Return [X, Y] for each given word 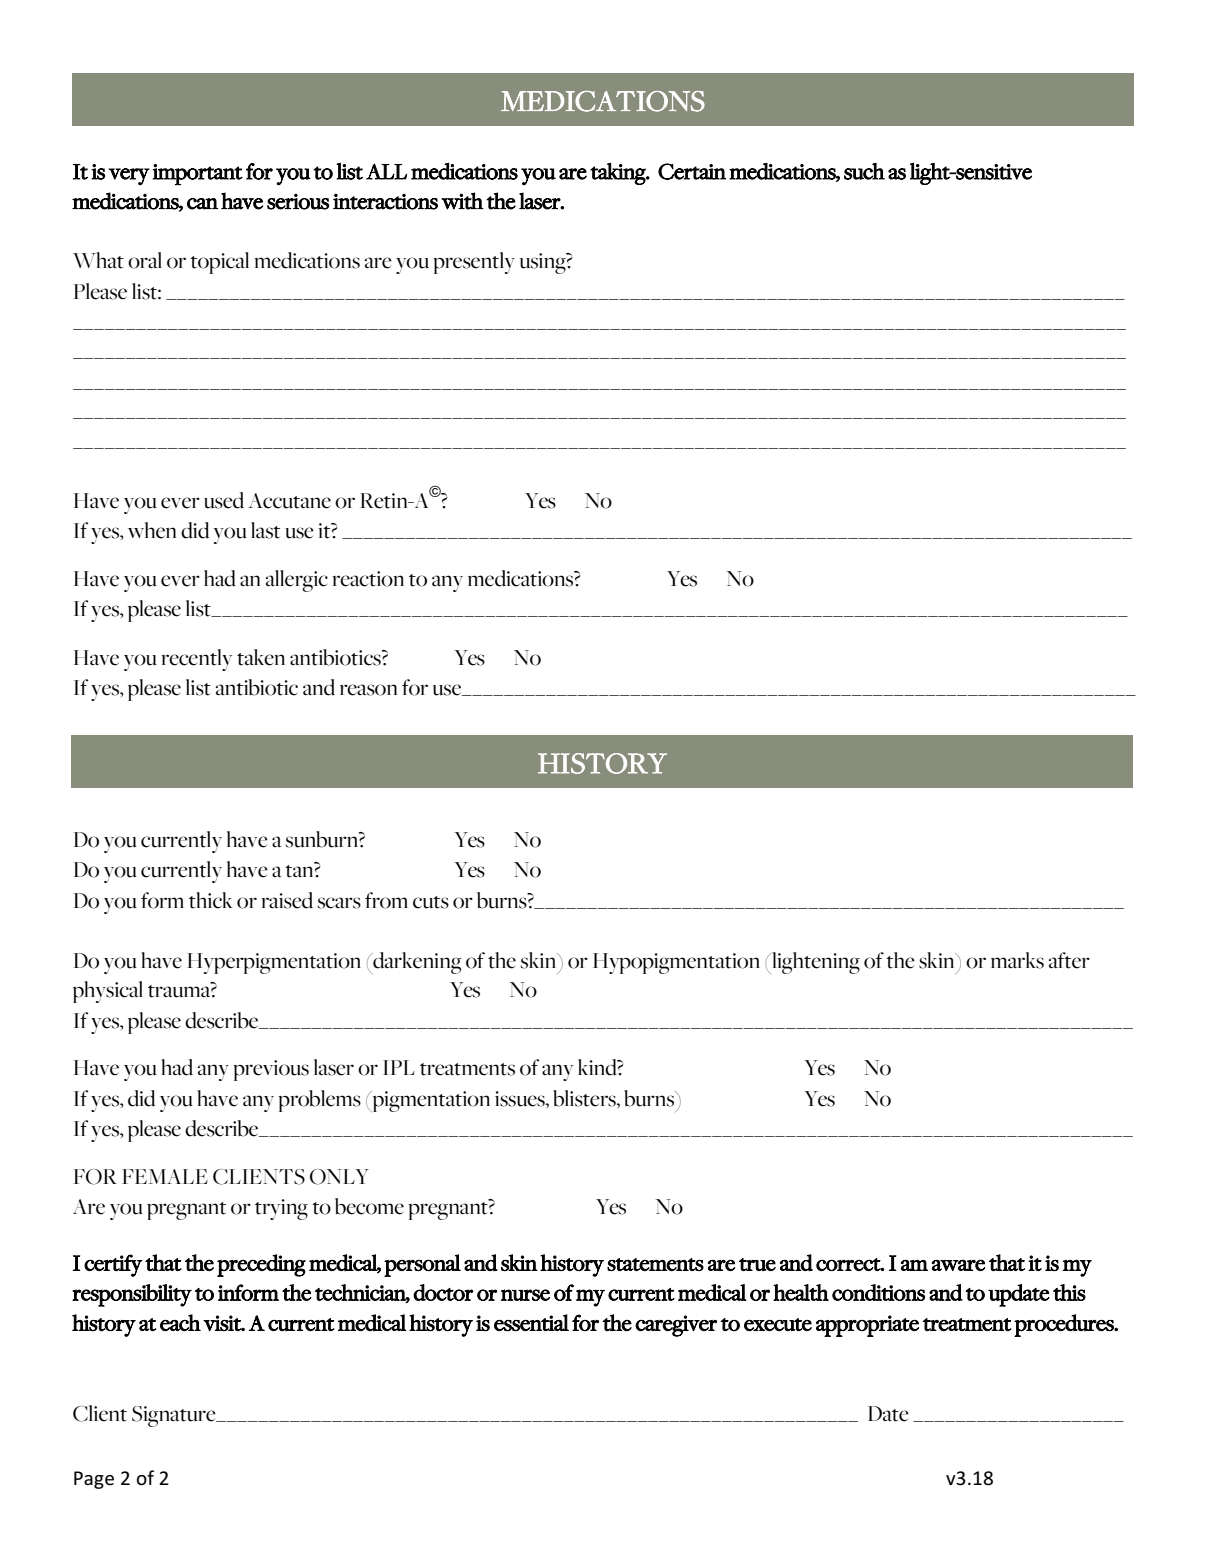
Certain [692, 171]
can [202, 204]
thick [210, 900]
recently [196, 660]
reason [368, 690]
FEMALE [165, 1176]
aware [958, 1265]
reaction [368, 579]
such [864, 171]
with [462, 201]
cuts [431, 902]
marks [1017, 960]
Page [94, 1480]
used [224, 500]
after [1069, 960]
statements [655, 1264]
